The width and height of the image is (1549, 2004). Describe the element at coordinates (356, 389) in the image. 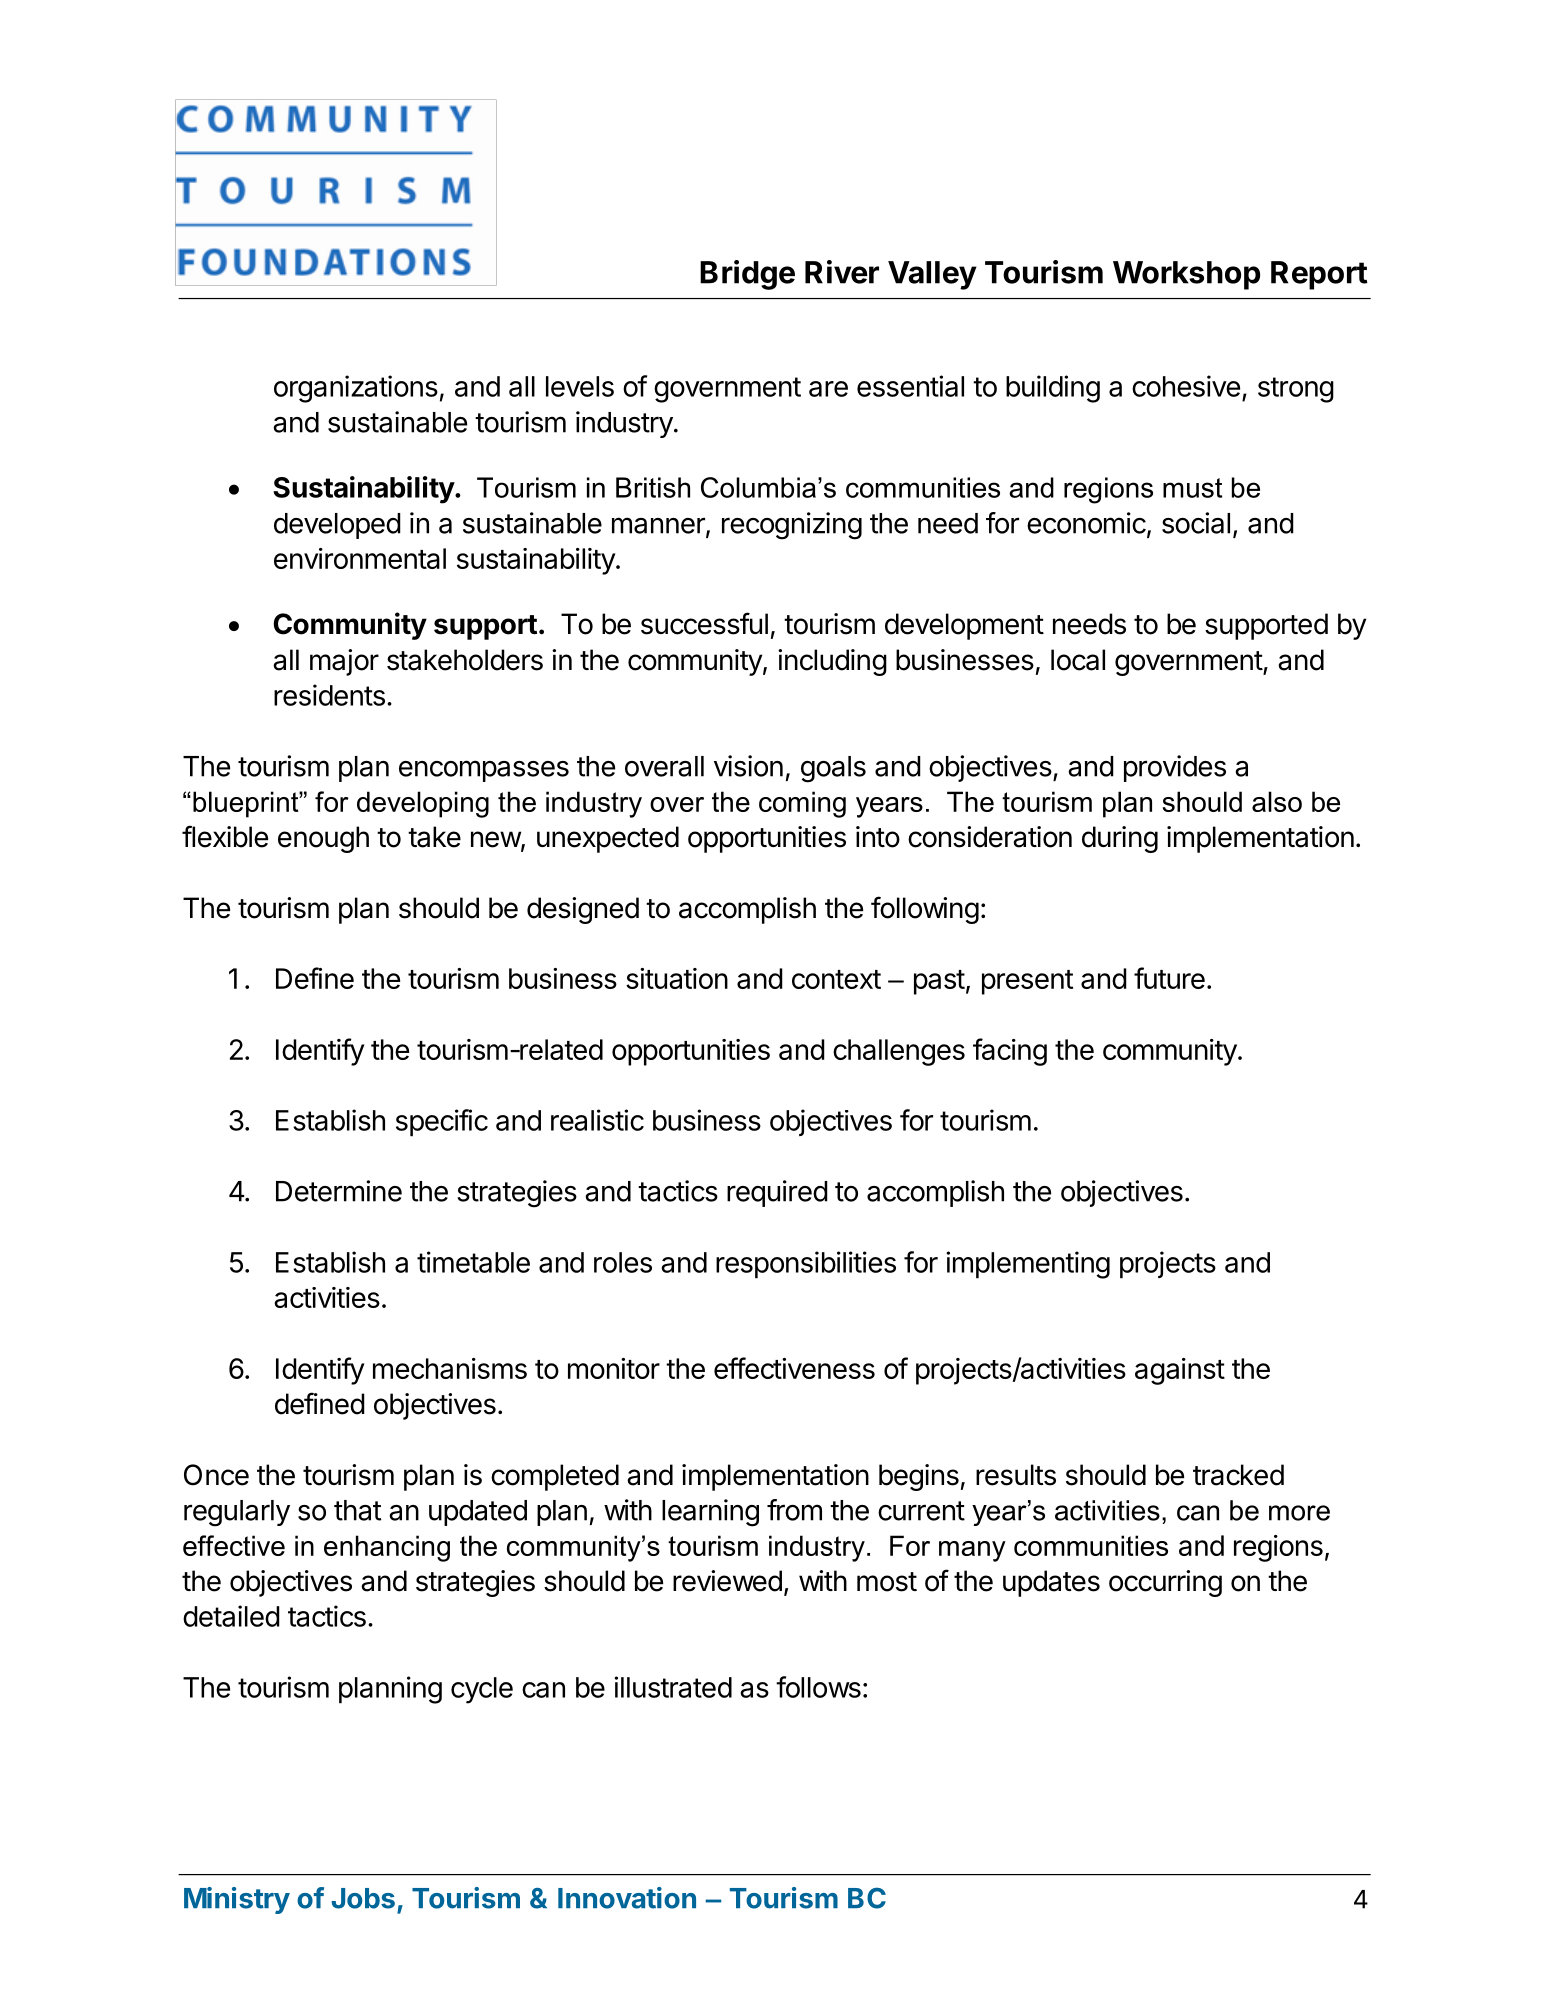

I see `organizations` at that location.
